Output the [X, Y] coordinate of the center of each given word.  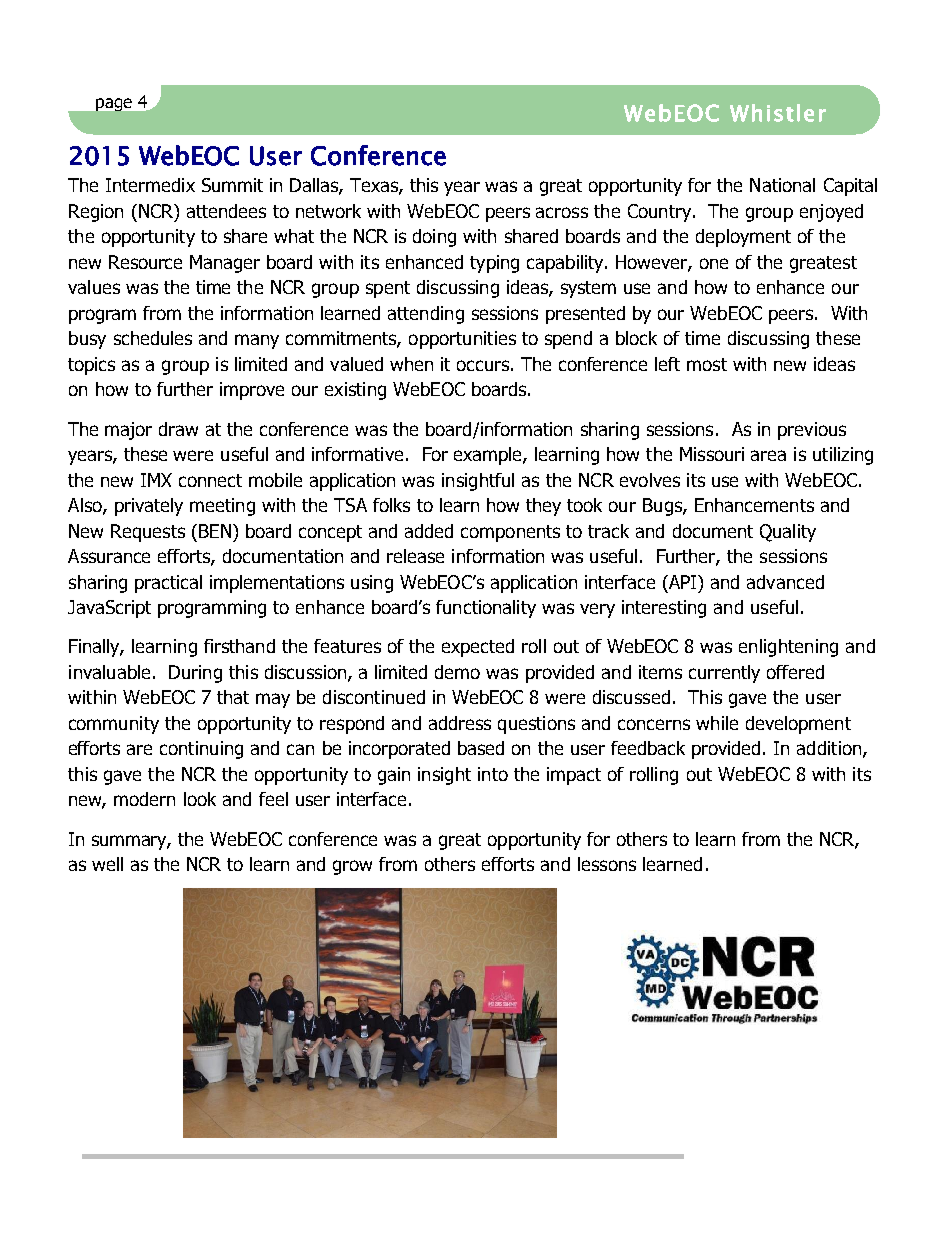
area [768, 455]
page [114, 104]
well [107, 864]
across [562, 212]
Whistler [778, 113]
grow [352, 867]
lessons [607, 864]
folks [391, 505]
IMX [156, 480]
